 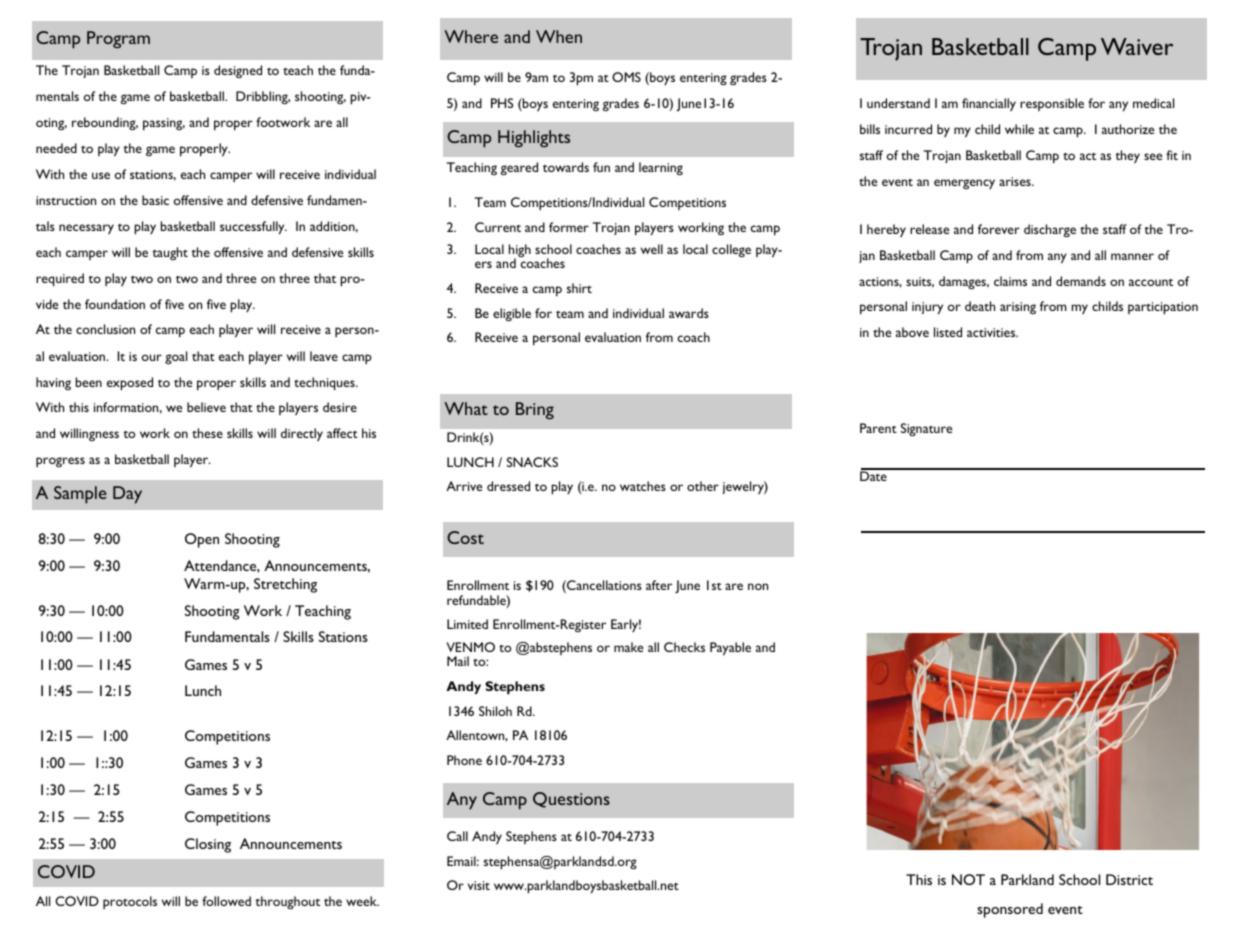 I want to click on watches, so click(x=643, y=486).
